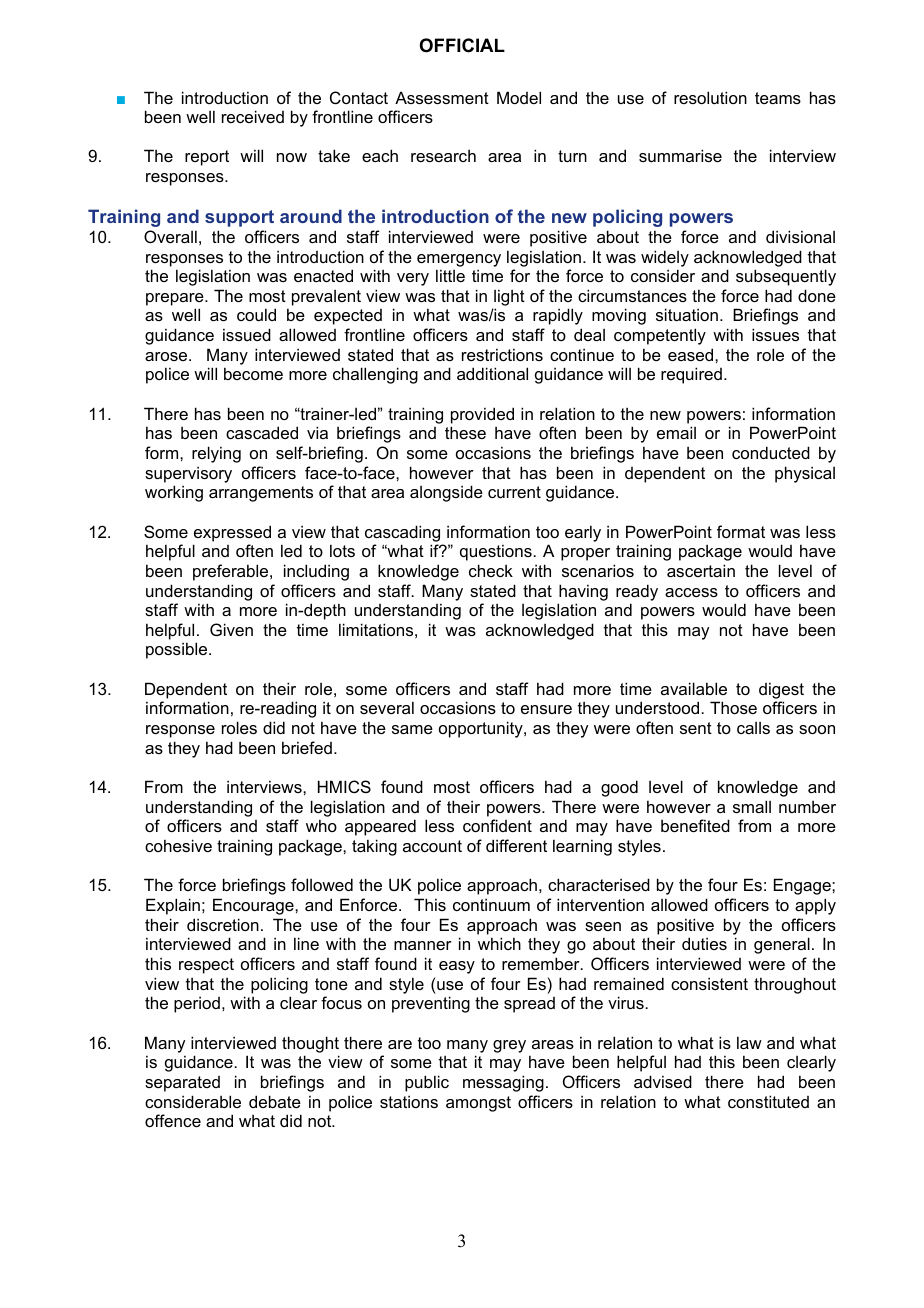 The width and height of the document is (924, 1308). I want to click on continuum, so click(491, 904).
